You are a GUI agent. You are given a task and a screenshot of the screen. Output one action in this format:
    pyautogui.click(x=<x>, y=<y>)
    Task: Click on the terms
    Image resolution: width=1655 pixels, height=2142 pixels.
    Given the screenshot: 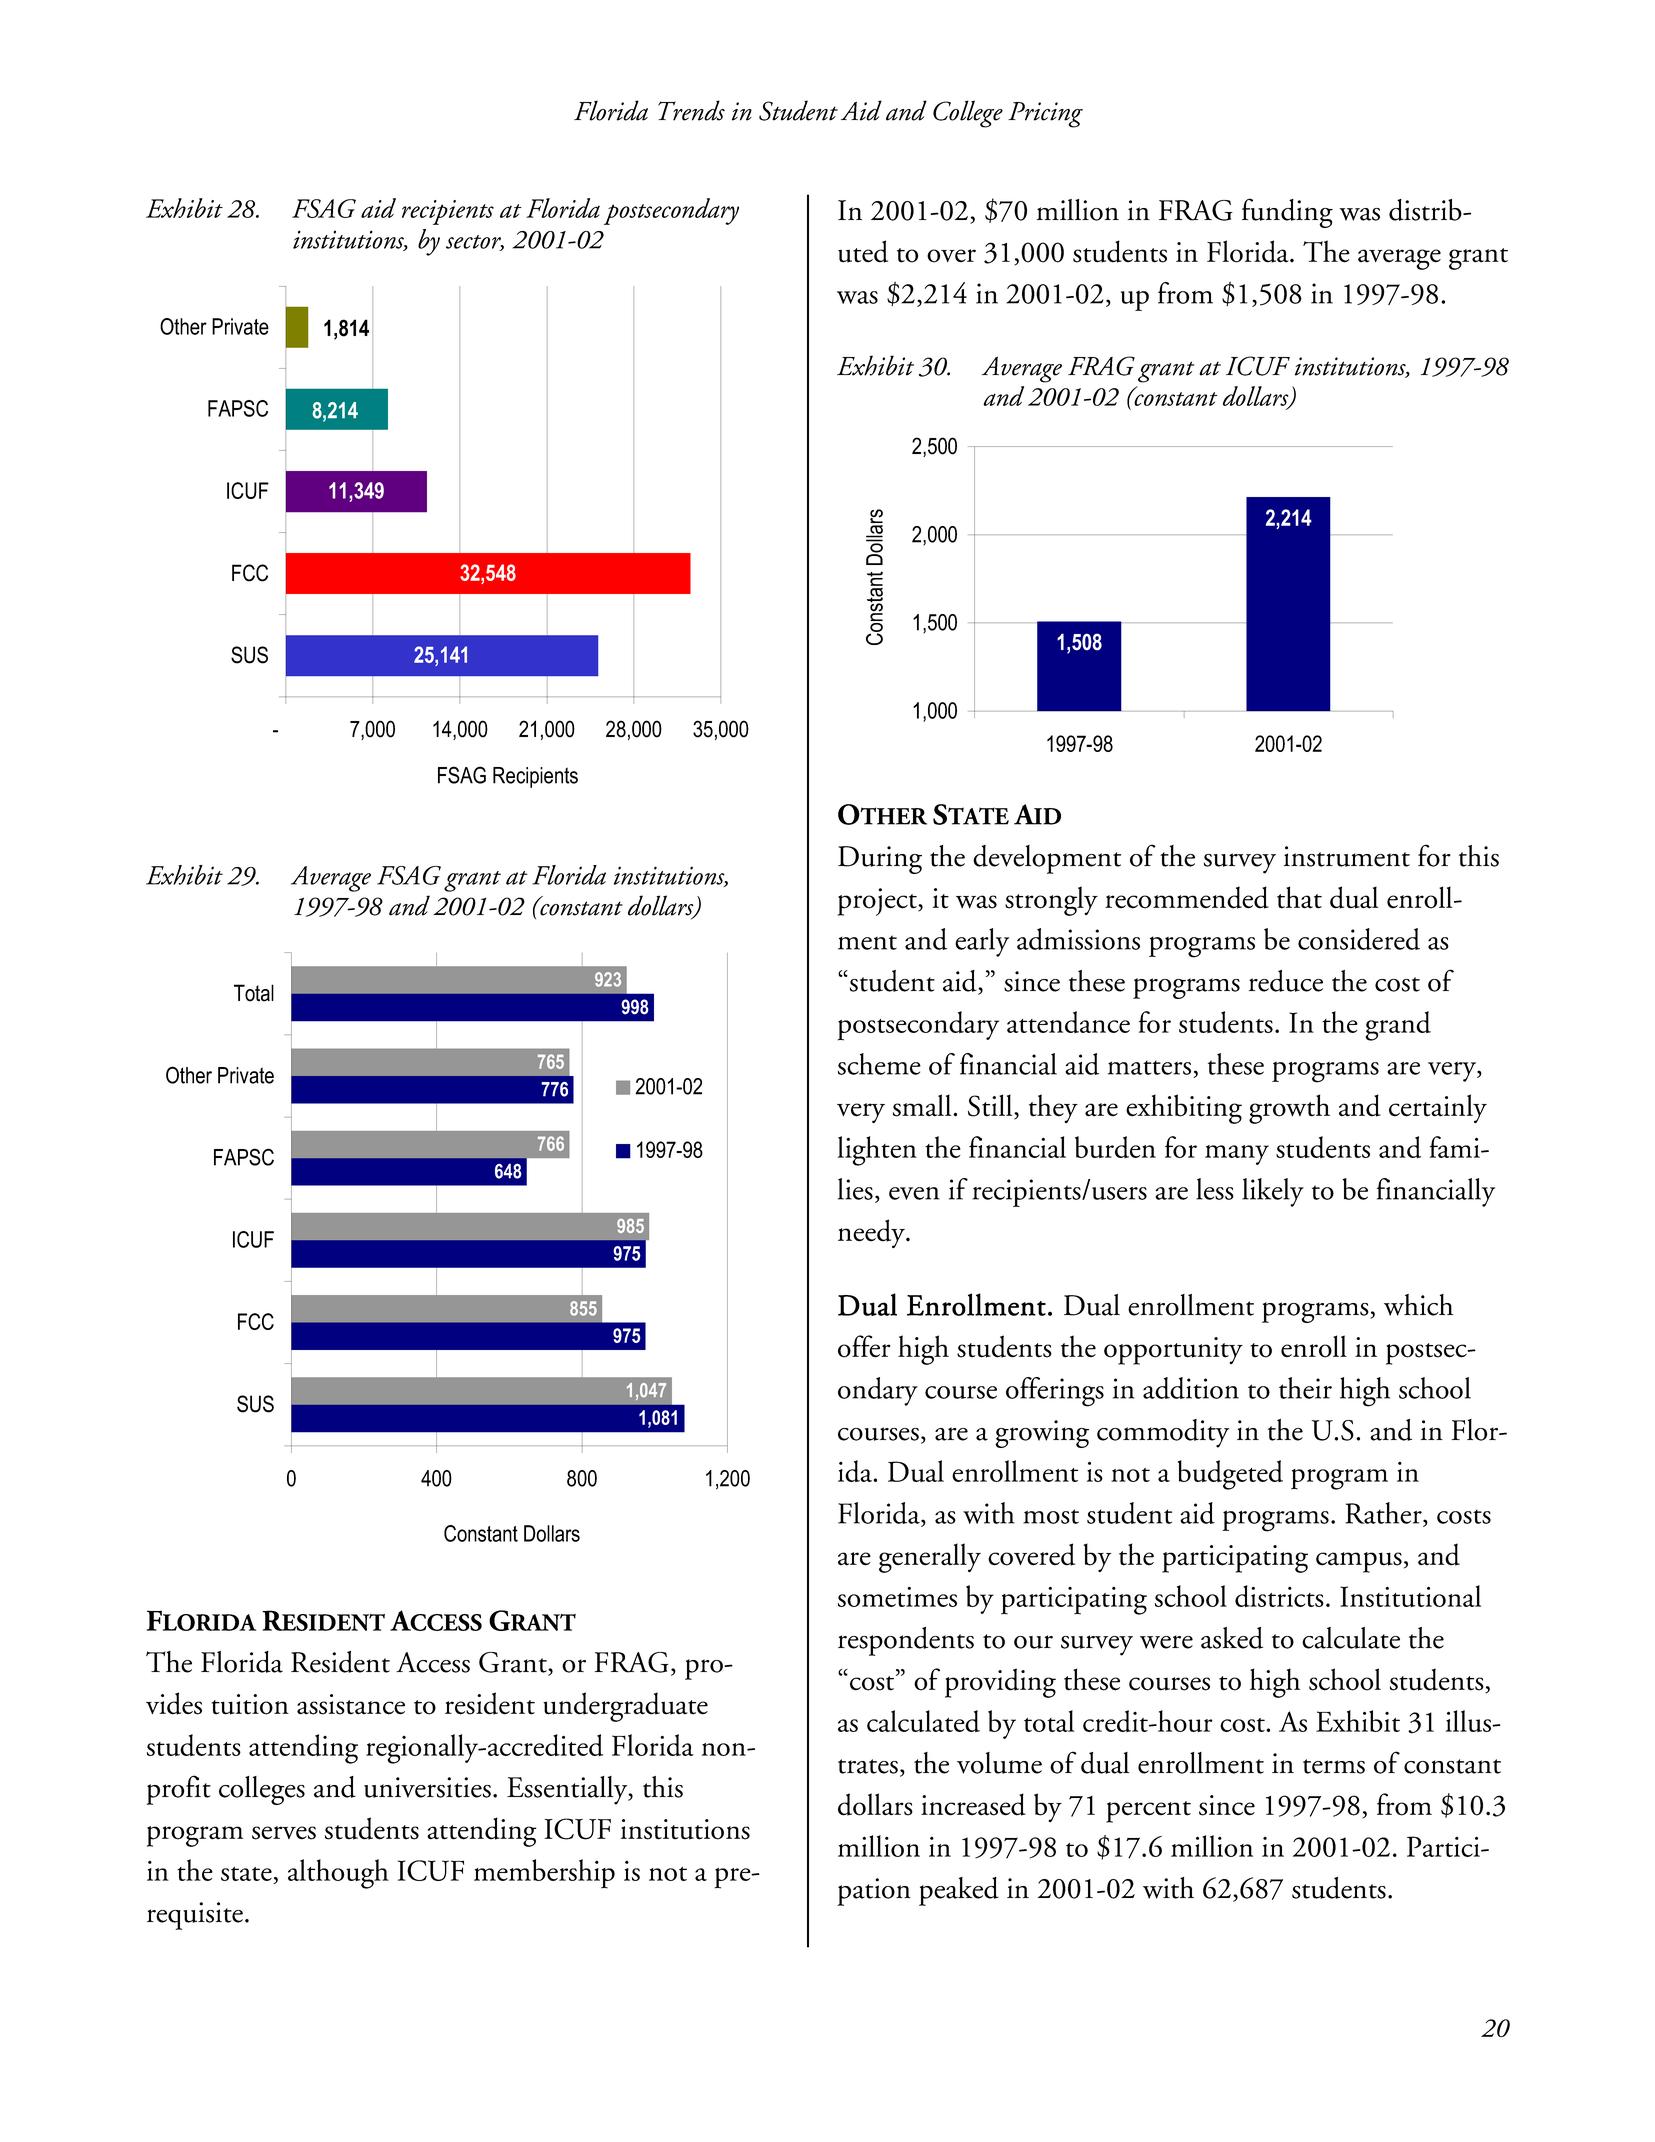 What is the action you would take?
    pyautogui.click(x=1334, y=1766)
